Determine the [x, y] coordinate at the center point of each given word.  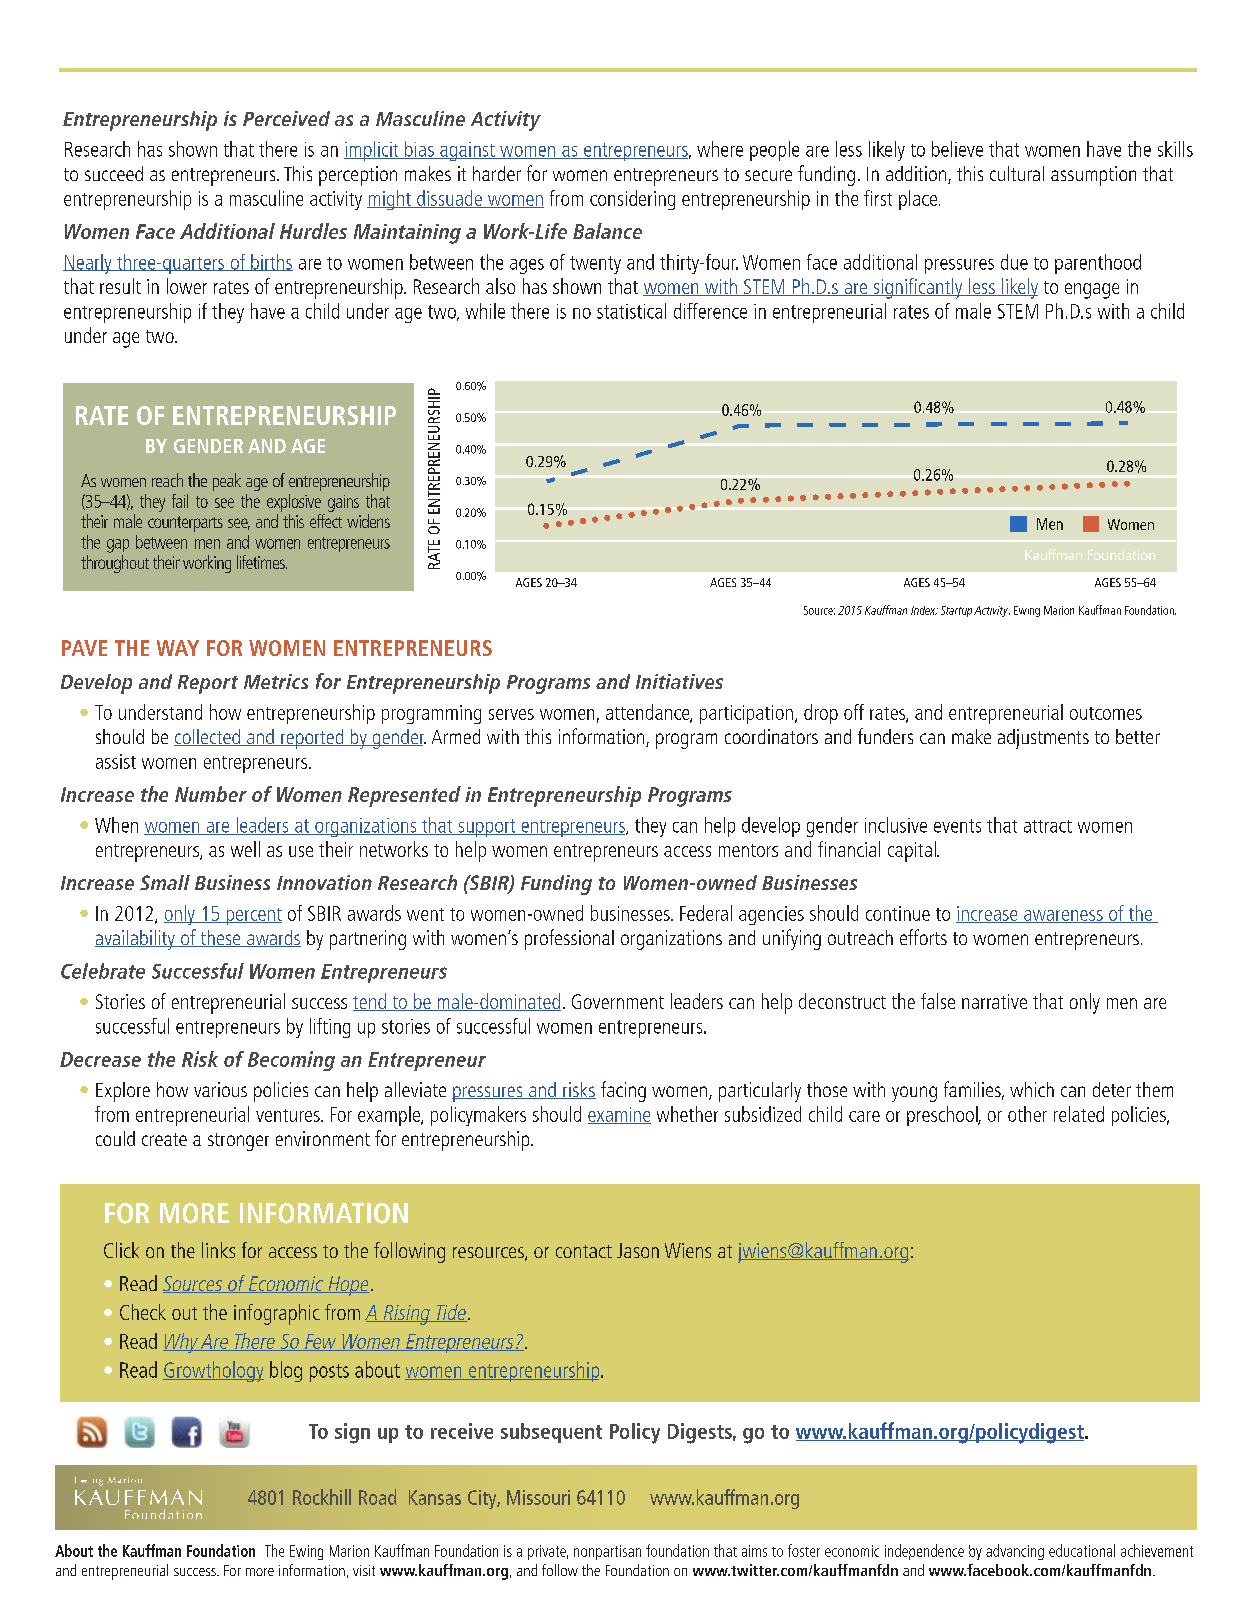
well [245, 849]
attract [1048, 826]
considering [632, 200]
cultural [1017, 173]
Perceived [286, 118]
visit [364, 1570]
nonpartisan [607, 1552]
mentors [748, 850]
